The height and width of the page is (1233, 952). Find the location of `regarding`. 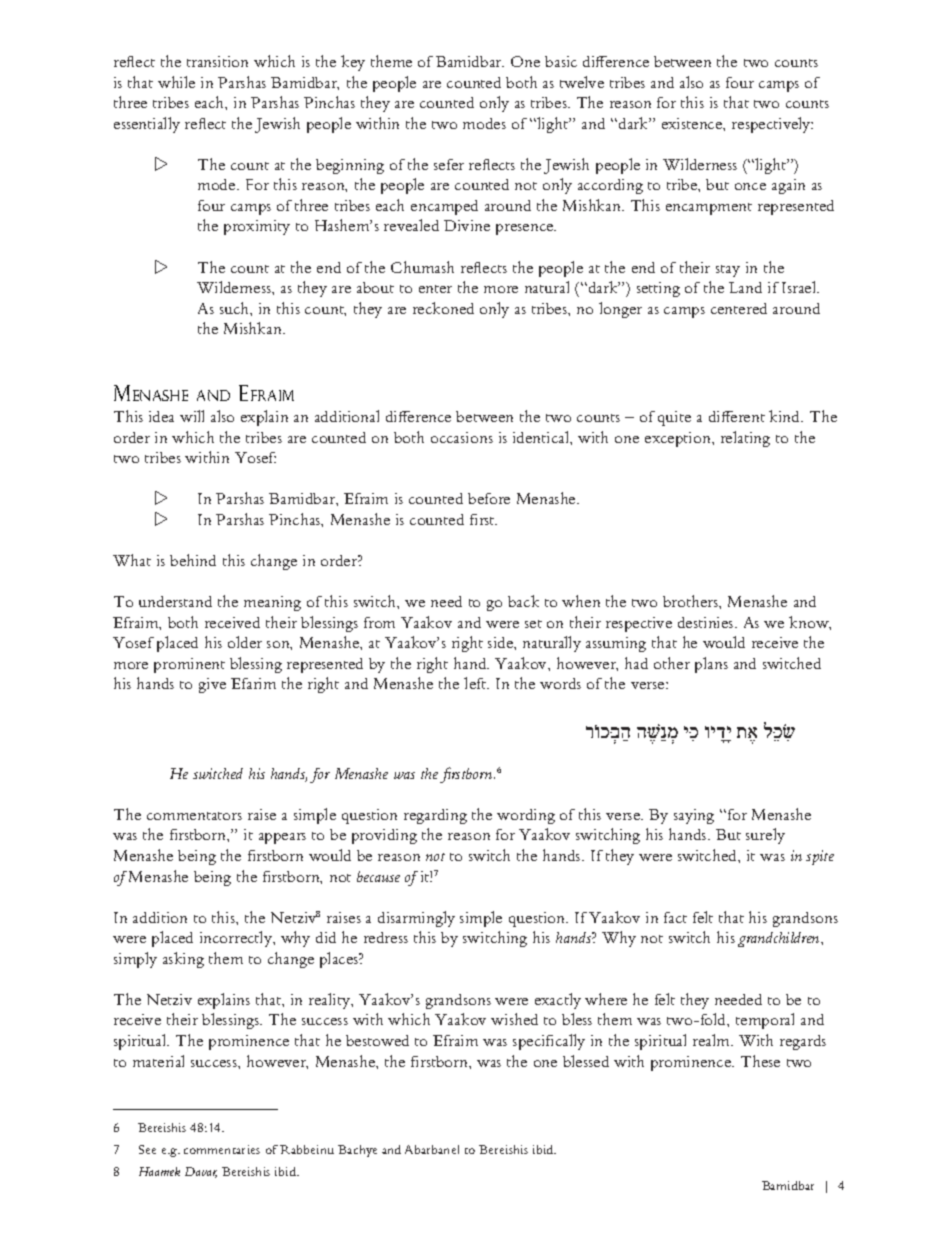

regarding is located at coordinates (435, 816).
